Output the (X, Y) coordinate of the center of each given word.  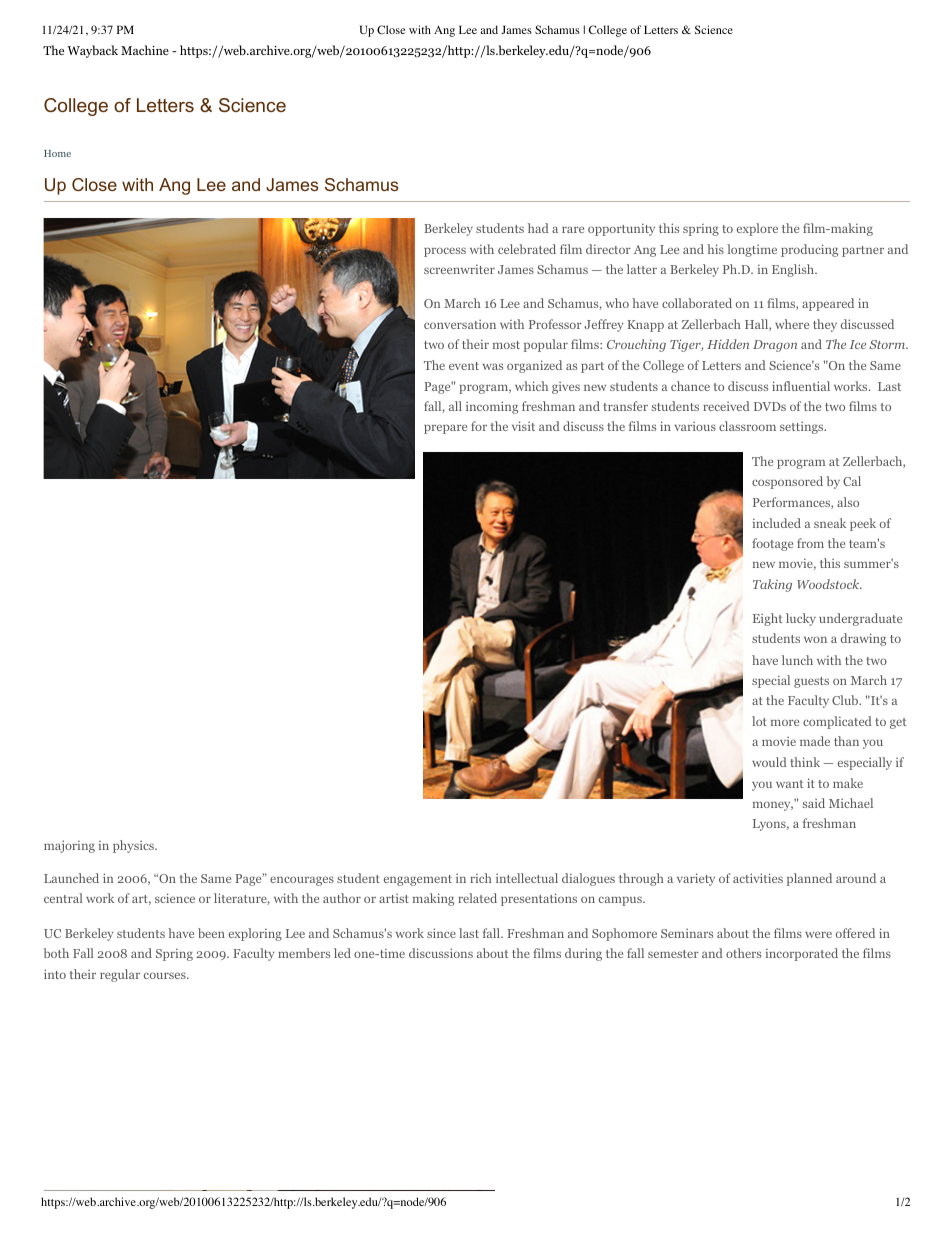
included (777, 523)
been (211, 933)
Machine (145, 50)
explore (757, 229)
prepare (445, 429)
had (538, 228)
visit (523, 426)
